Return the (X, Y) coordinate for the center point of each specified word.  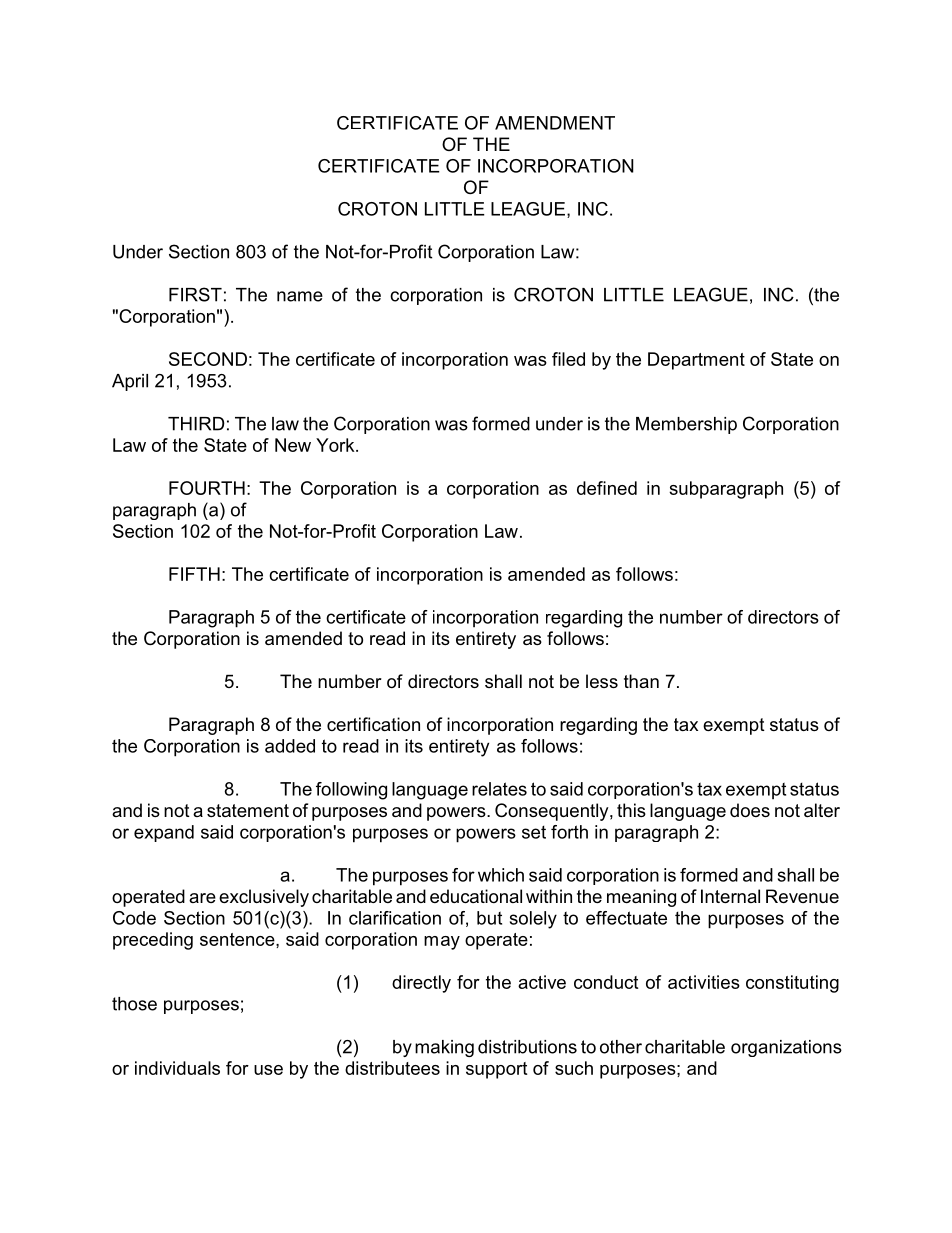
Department (696, 361)
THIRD (196, 424)
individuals (177, 1068)
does (750, 810)
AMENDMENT (555, 123)
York (336, 445)
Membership (686, 425)
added (290, 746)
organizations (786, 1048)
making (444, 1048)
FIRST (195, 294)
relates (499, 789)
